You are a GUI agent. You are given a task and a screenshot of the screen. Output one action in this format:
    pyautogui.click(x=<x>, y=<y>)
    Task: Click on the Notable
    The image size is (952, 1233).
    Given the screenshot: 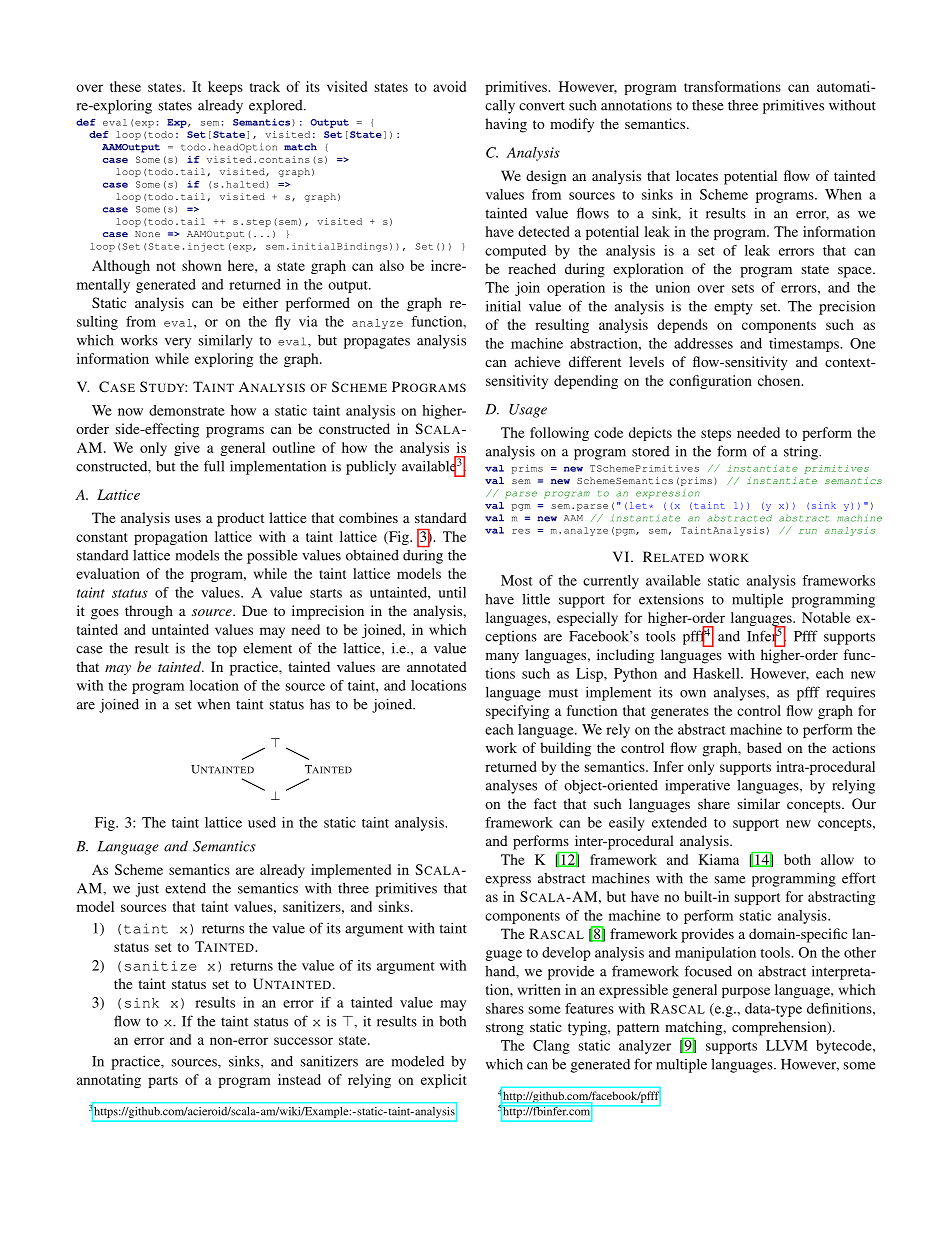 What is the action you would take?
    pyautogui.click(x=826, y=617)
